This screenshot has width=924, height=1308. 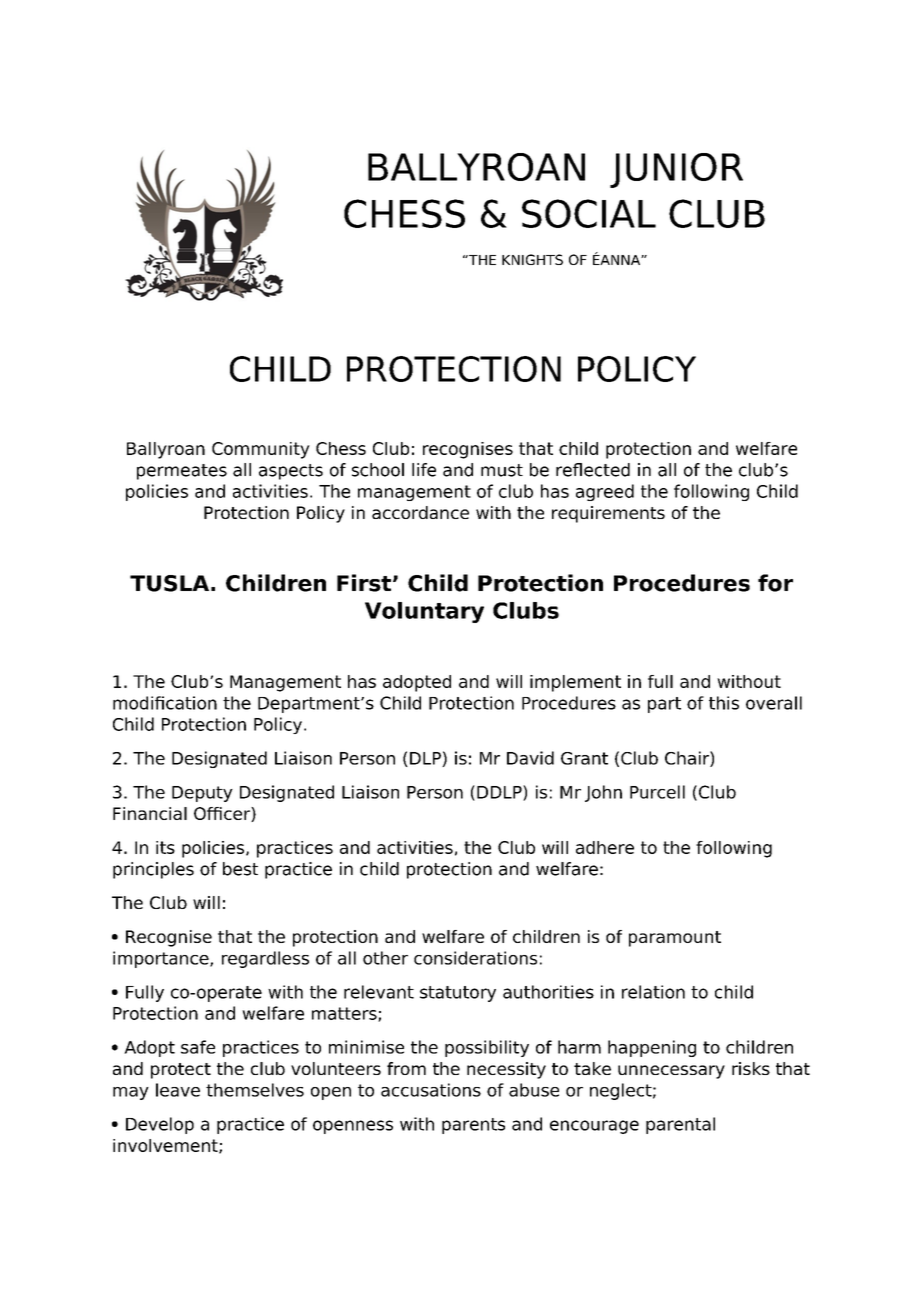 What do you see at coordinates (657, 792) in the screenshot?
I see `Purcell` at bounding box center [657, 792].
